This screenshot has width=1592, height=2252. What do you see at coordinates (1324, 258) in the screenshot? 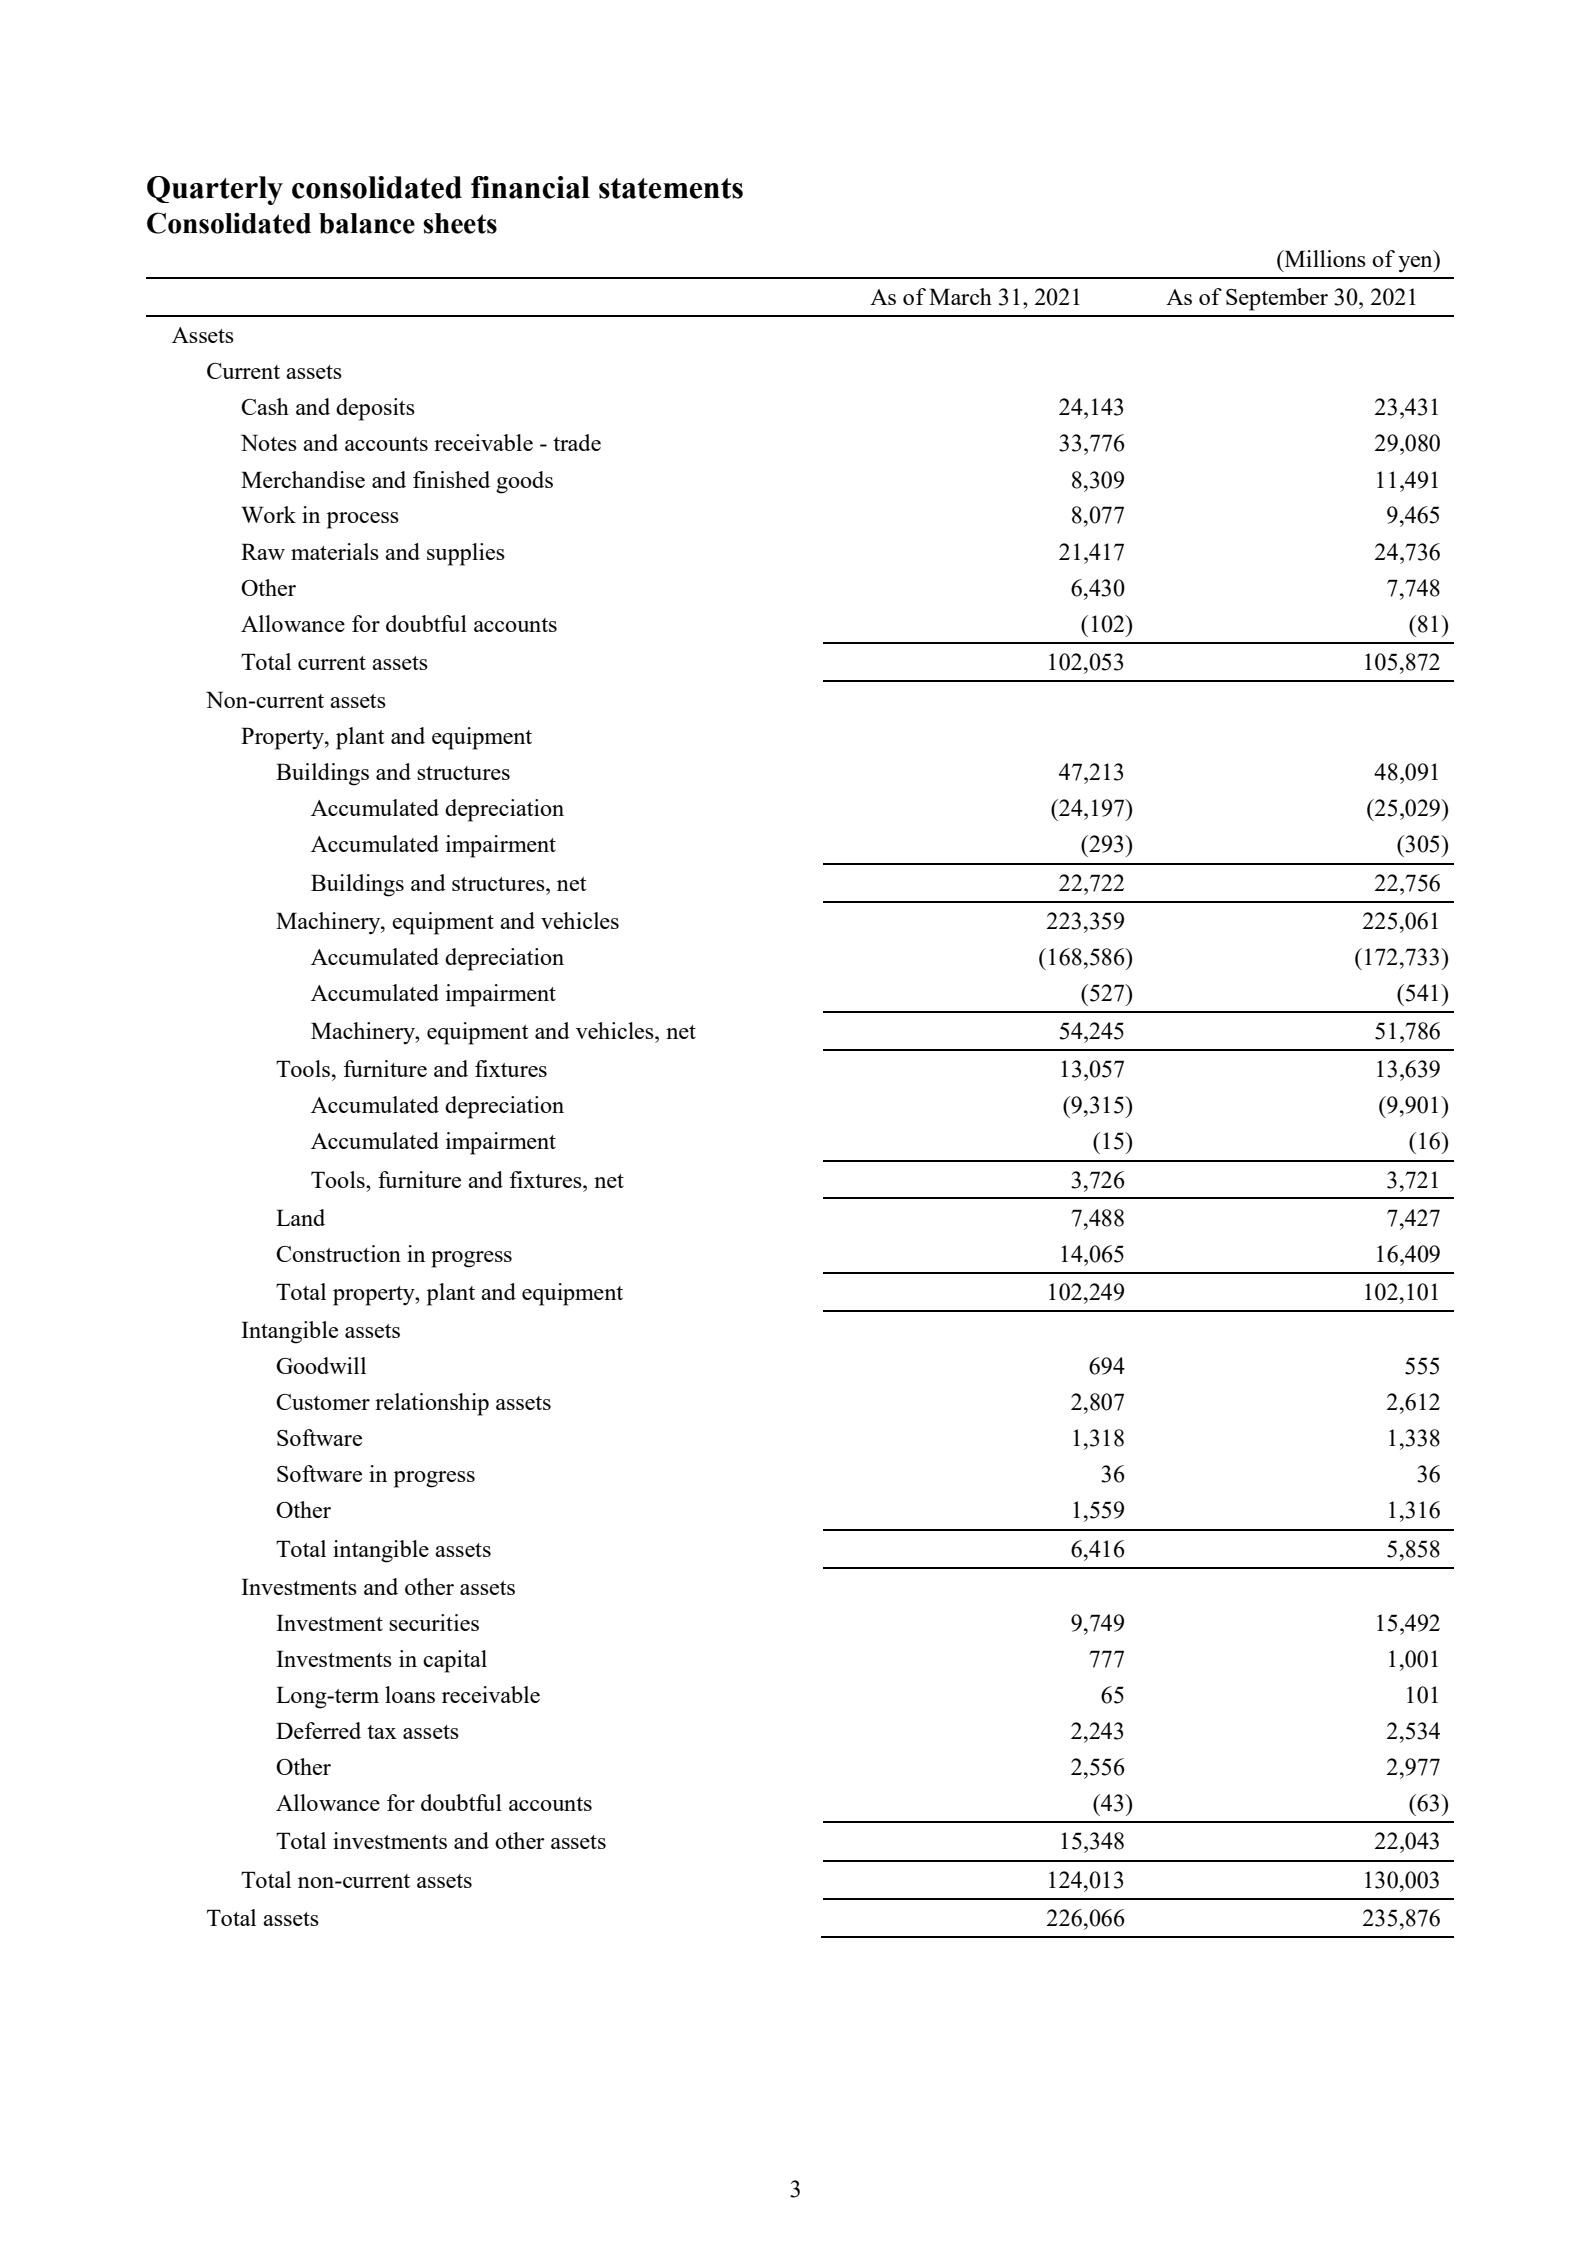
I see `Millions` at bounding box center [1324, 258].
